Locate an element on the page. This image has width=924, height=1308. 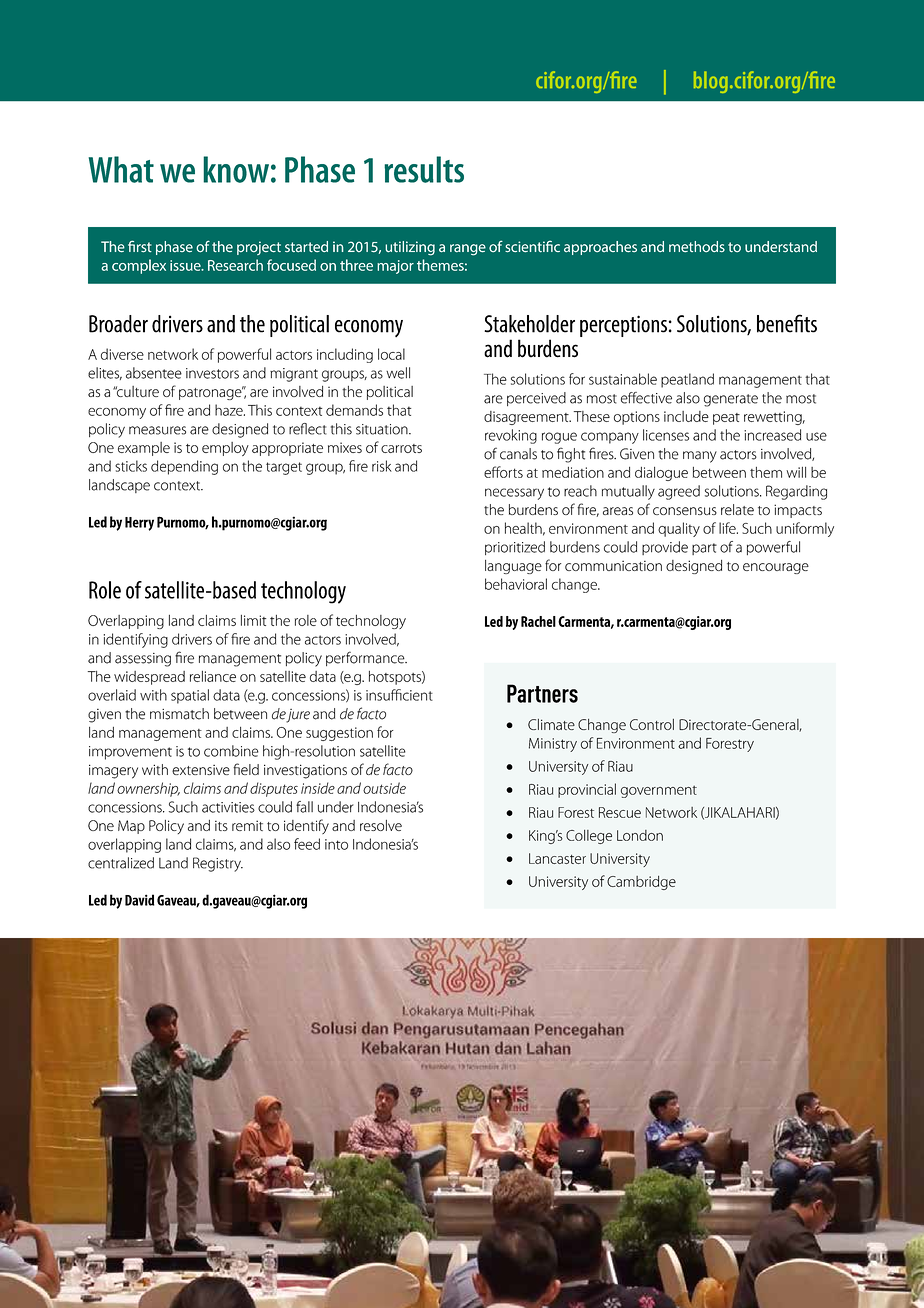
What is located at coordinates (121, 169).
